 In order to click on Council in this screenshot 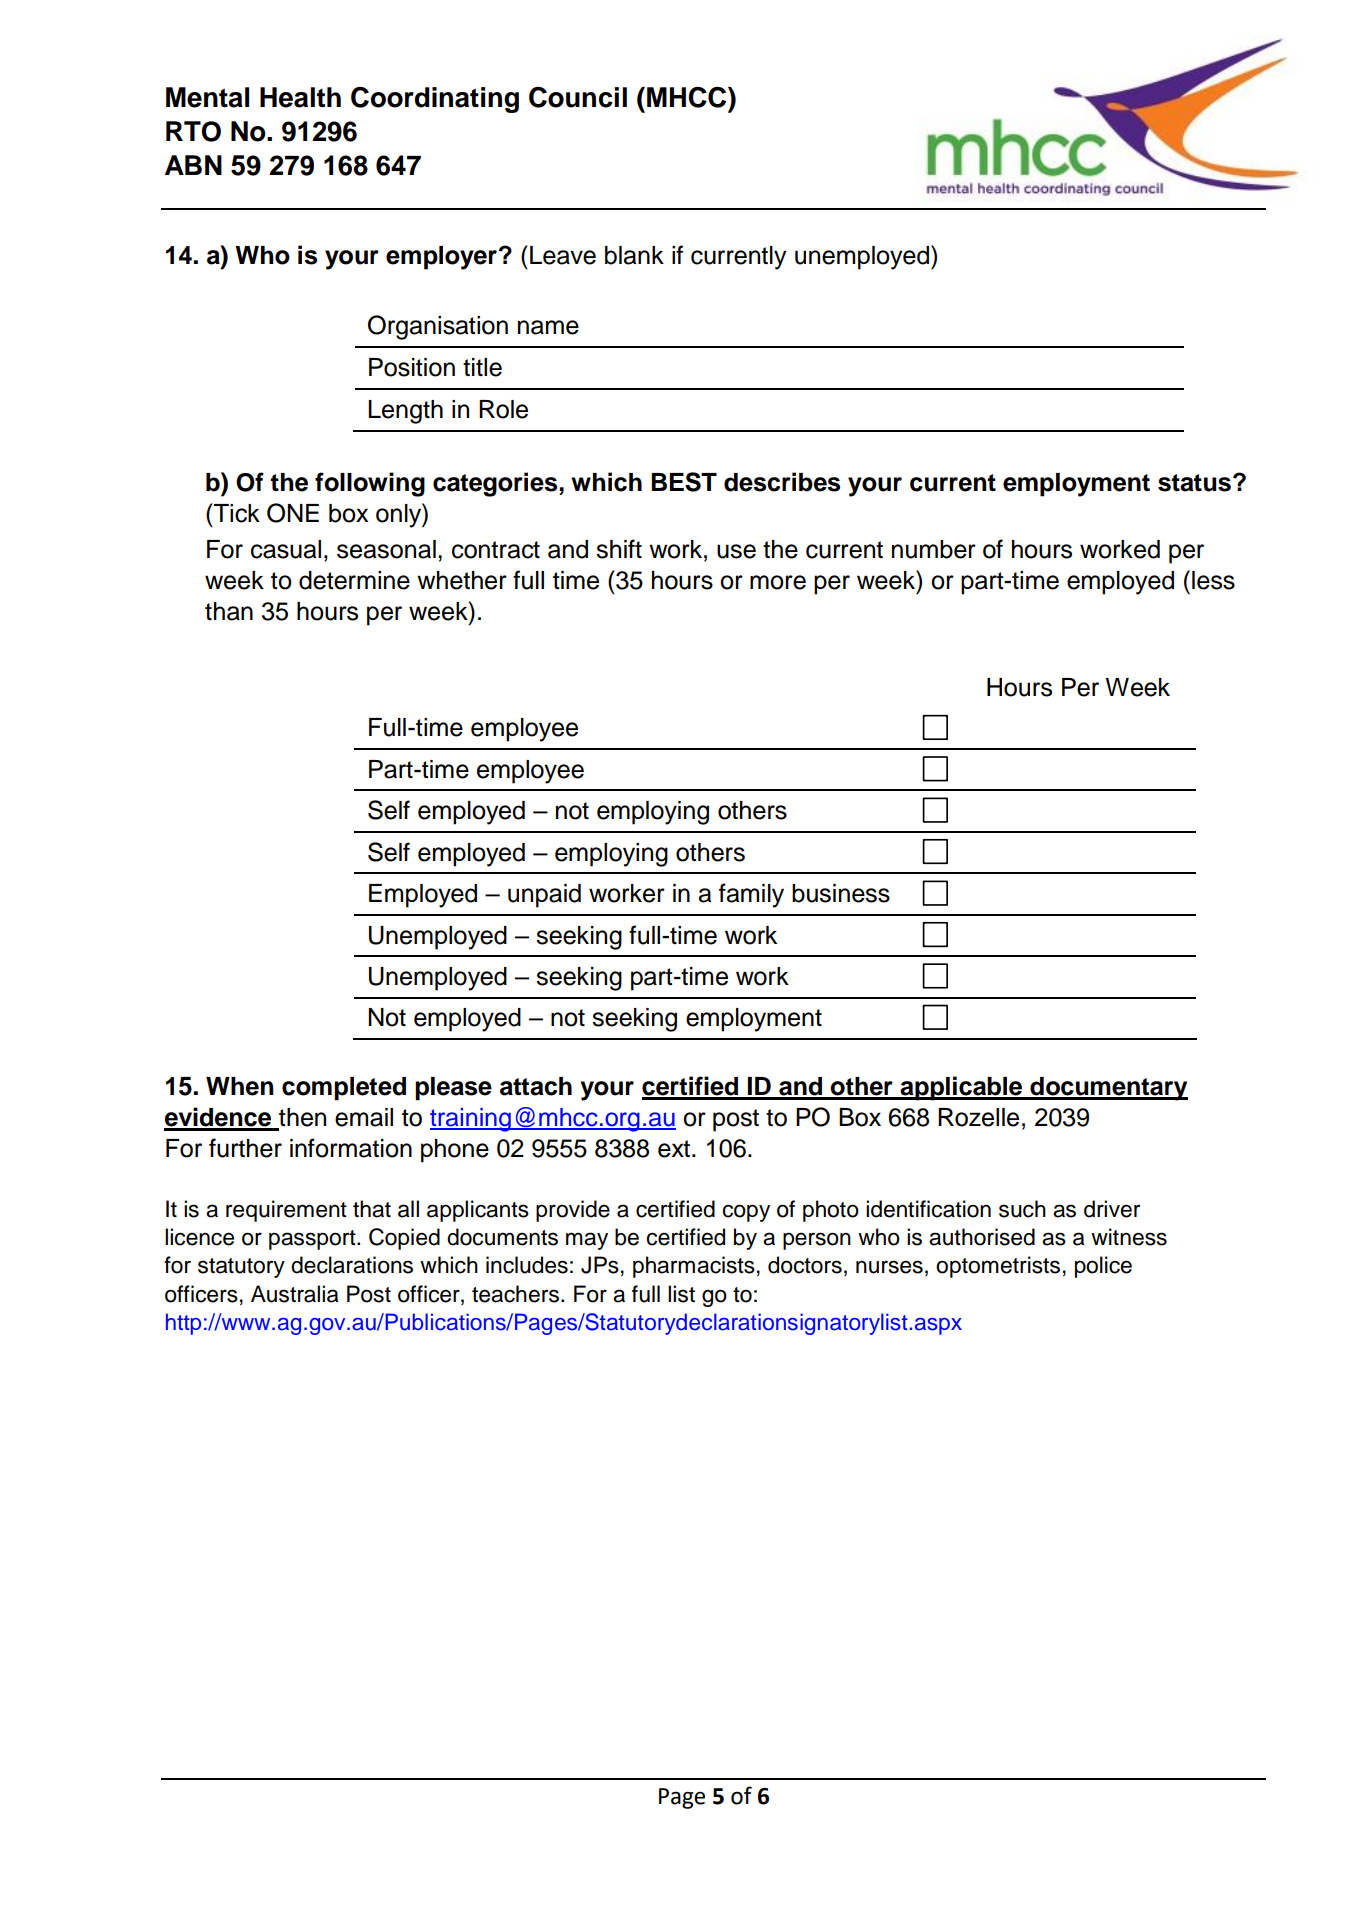, I will do `click(578, 97)`.
